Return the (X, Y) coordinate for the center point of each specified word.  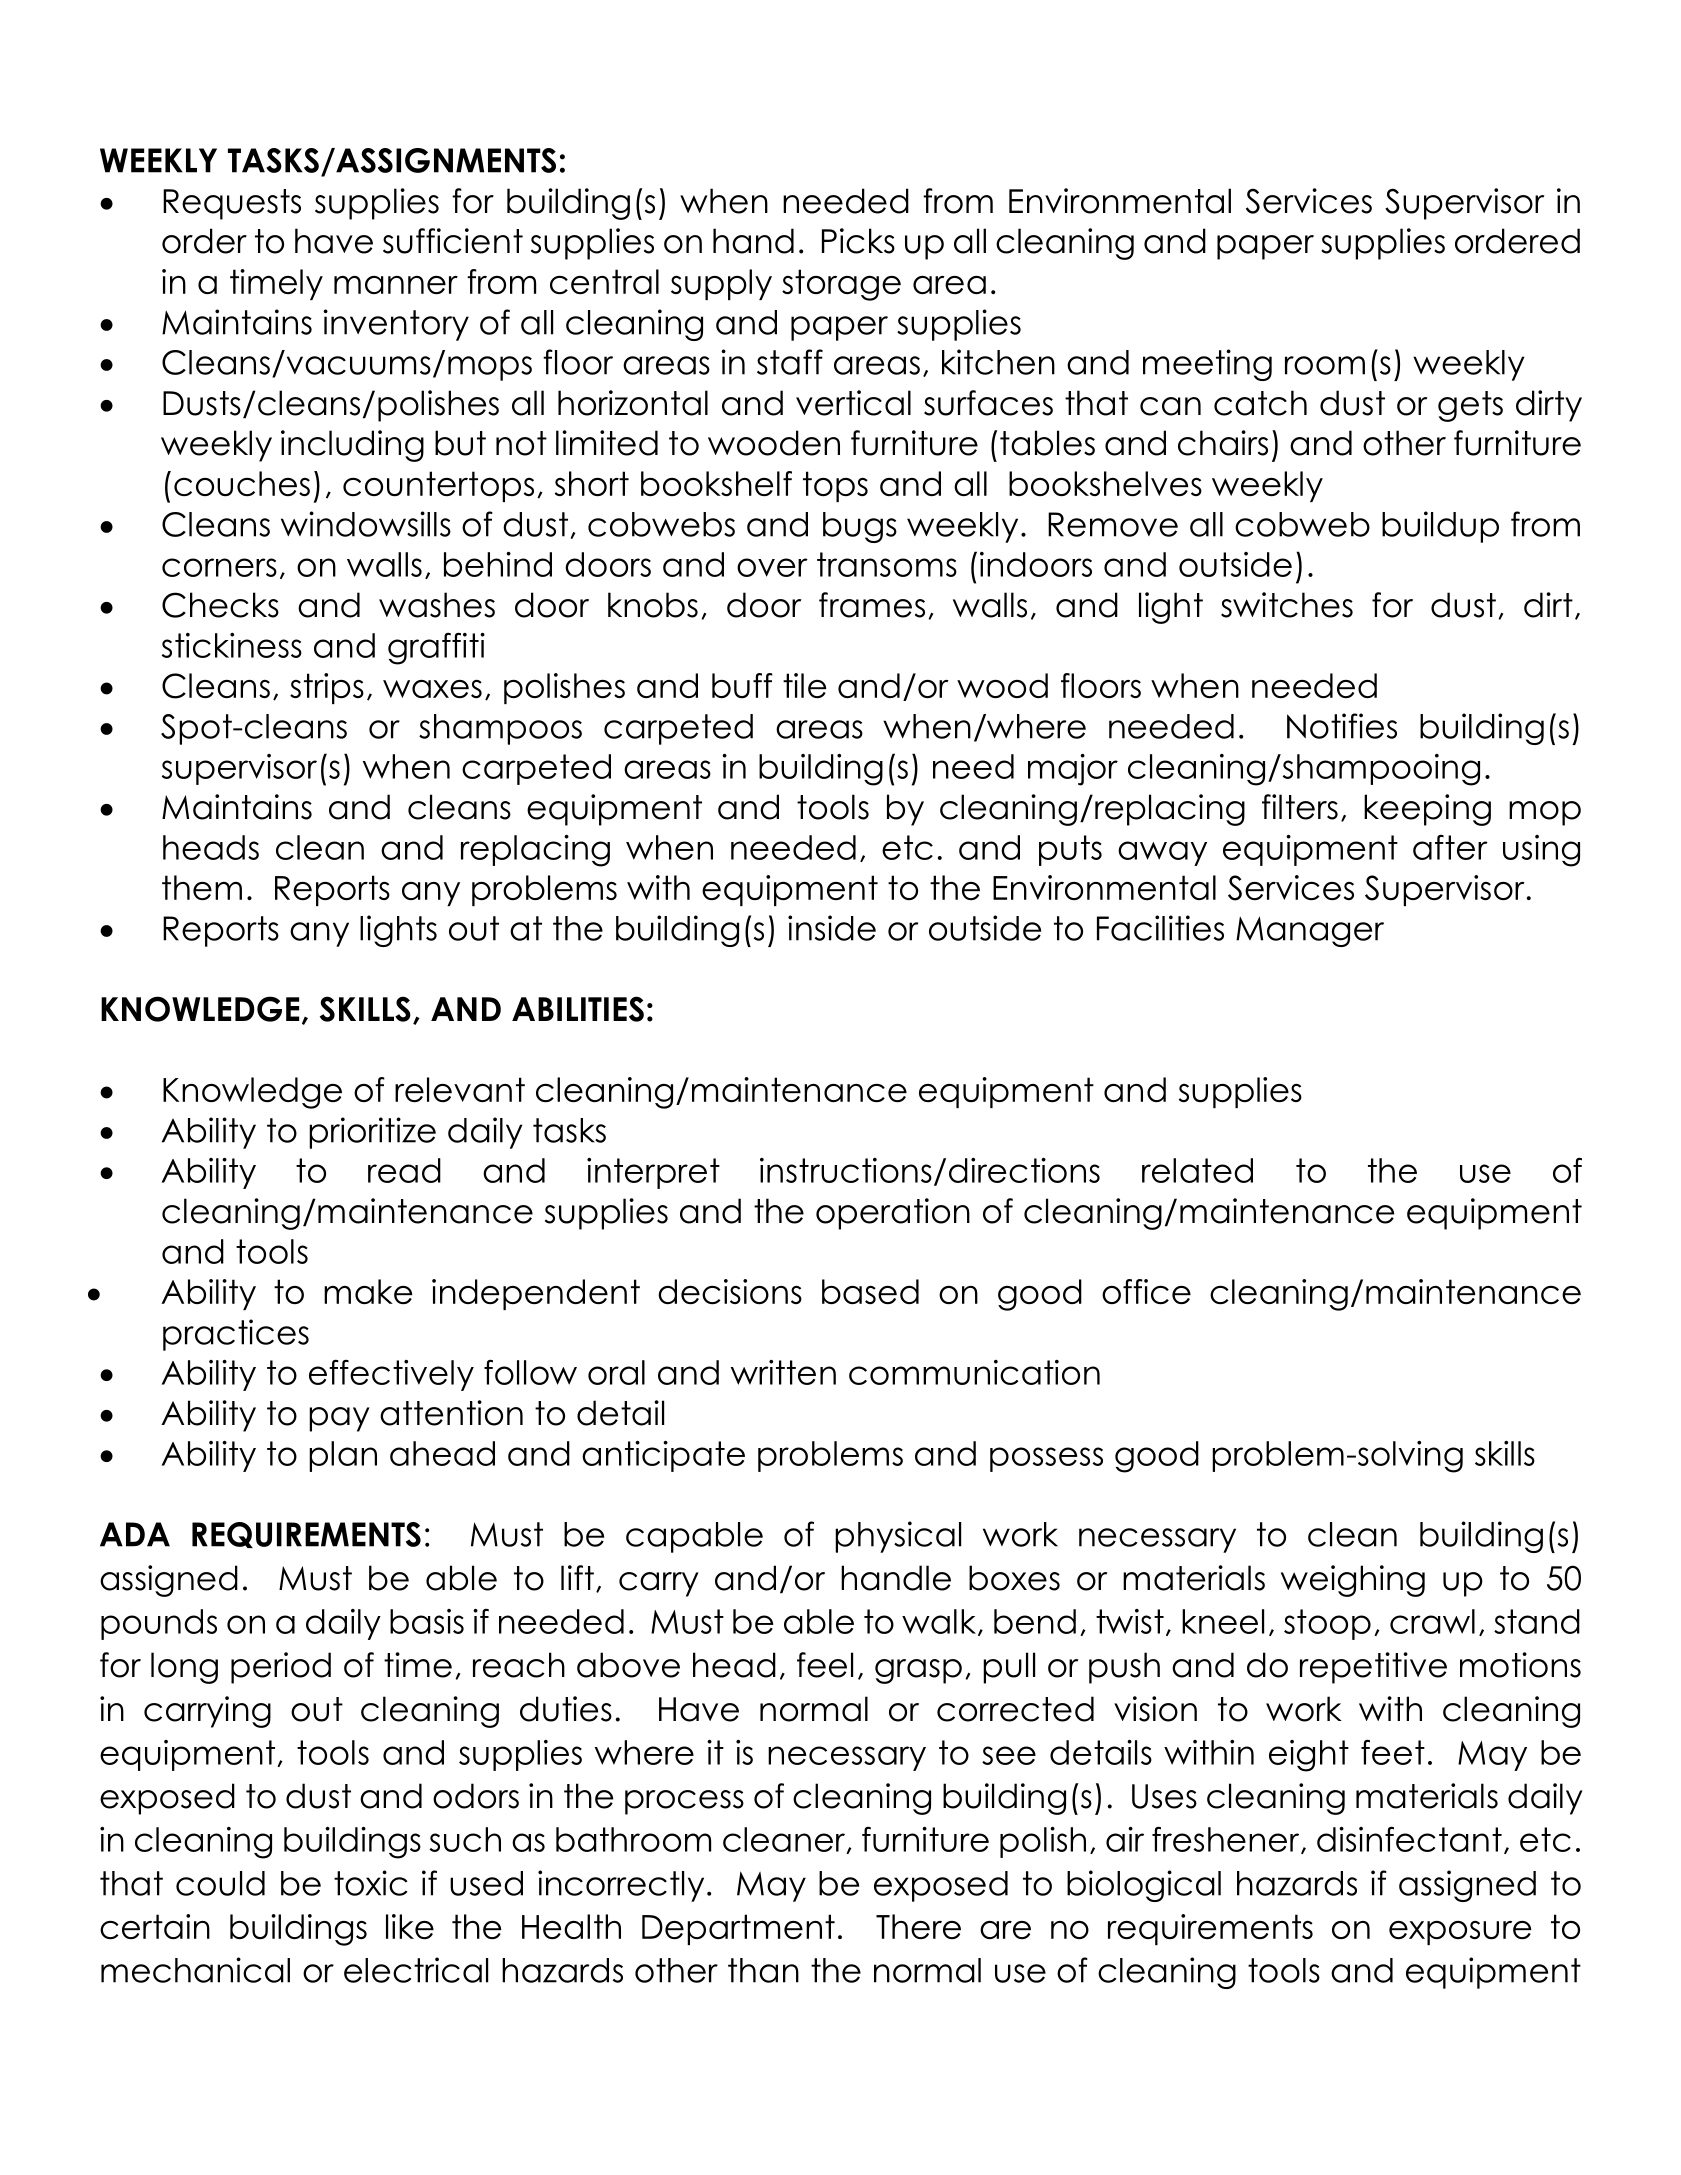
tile (804, 685)
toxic (371, 1883)
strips (327, 688)
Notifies (1342, 726)
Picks (858, 241)
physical (898, 1537)
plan (343, 1456)
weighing (1353, 1581)
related (1197, 1170)
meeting (1207, 365)
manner (396, 285)
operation (893, 1214)
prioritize (372, 1133)
